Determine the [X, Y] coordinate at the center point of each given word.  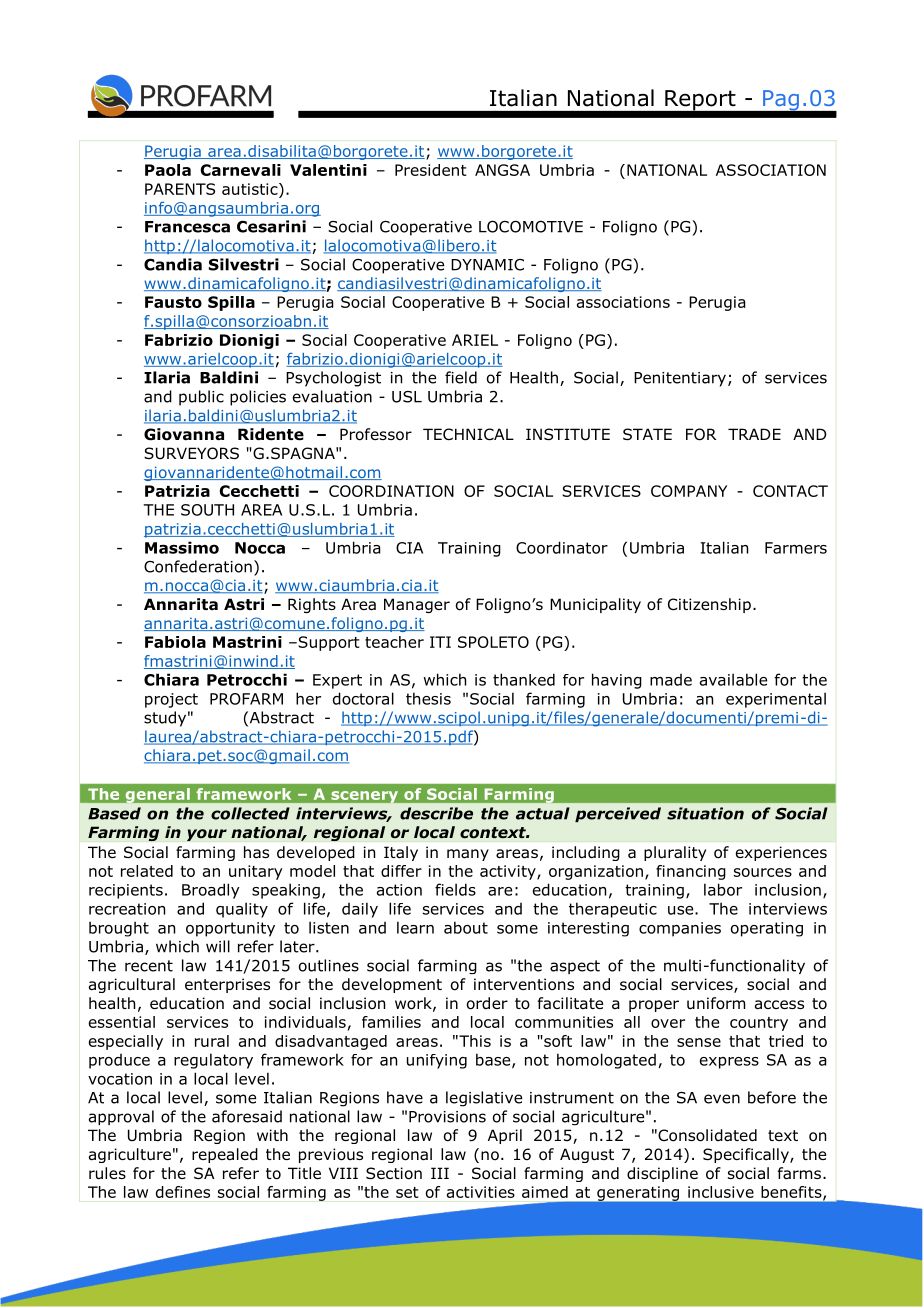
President [430, 170]
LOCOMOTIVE [531, 226]
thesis [428, 698]
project [171, 700]
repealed [225, 1155]
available [733, 679]
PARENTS [180, 189]
